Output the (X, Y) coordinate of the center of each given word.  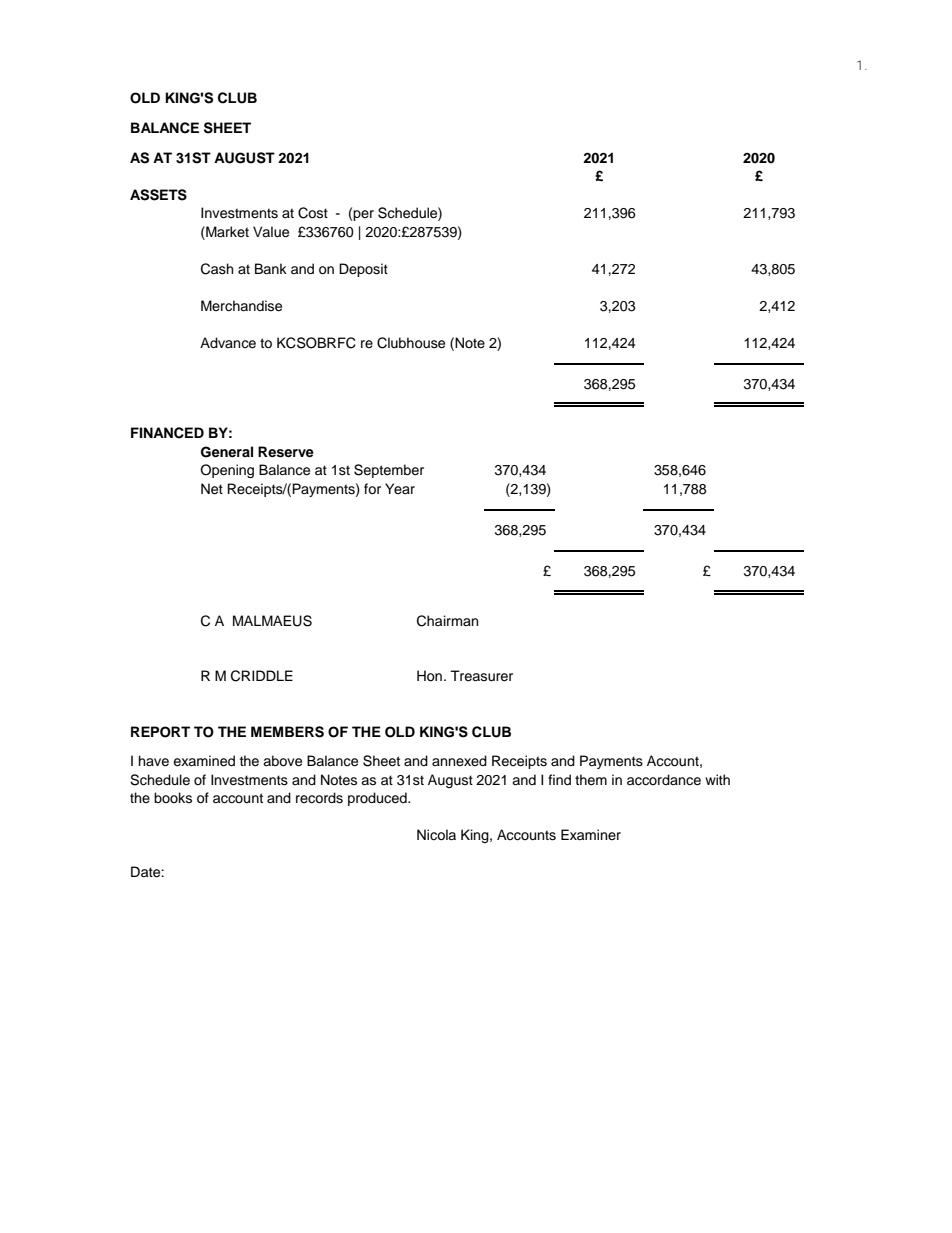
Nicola (436, 835)
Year (400, 488)
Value (271, 232)
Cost (313, 213)
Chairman (447, 621)
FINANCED (167, 433)
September (389, 471)
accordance (664, 780)
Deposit (363, 270)
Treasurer (481, 676)
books (173, 798)
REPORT (160, 732)
